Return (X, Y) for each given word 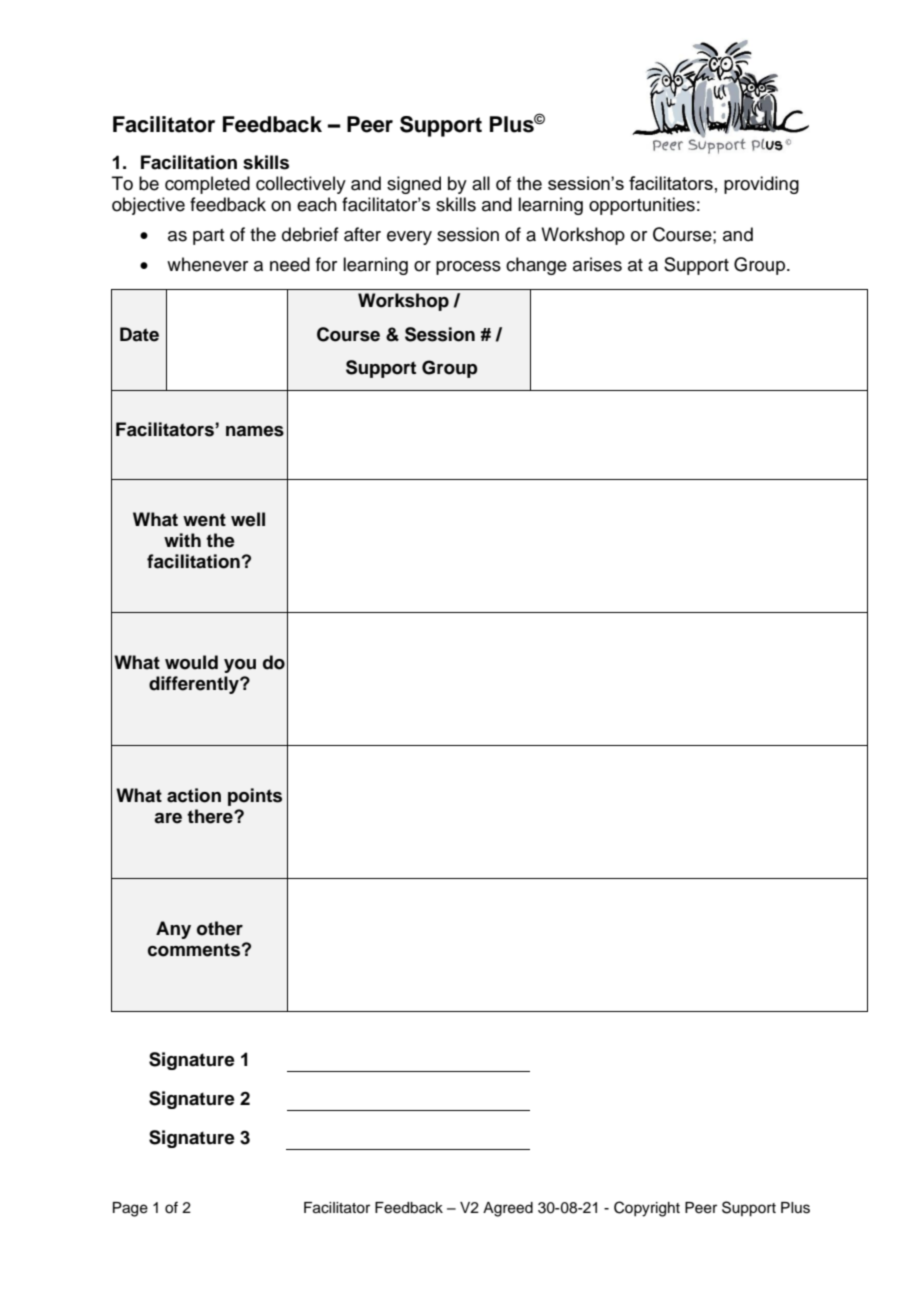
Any (173, 930)
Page (130, 1209)
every (409, 238)
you (240, 666)
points (255, 797)
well (248, 519)
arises (597, 264)
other (220, 928)
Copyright (647, 1209)
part (208, 237)
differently (195, 685)
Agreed (508, 1209)
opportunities (642, 206)
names (255, 431)
